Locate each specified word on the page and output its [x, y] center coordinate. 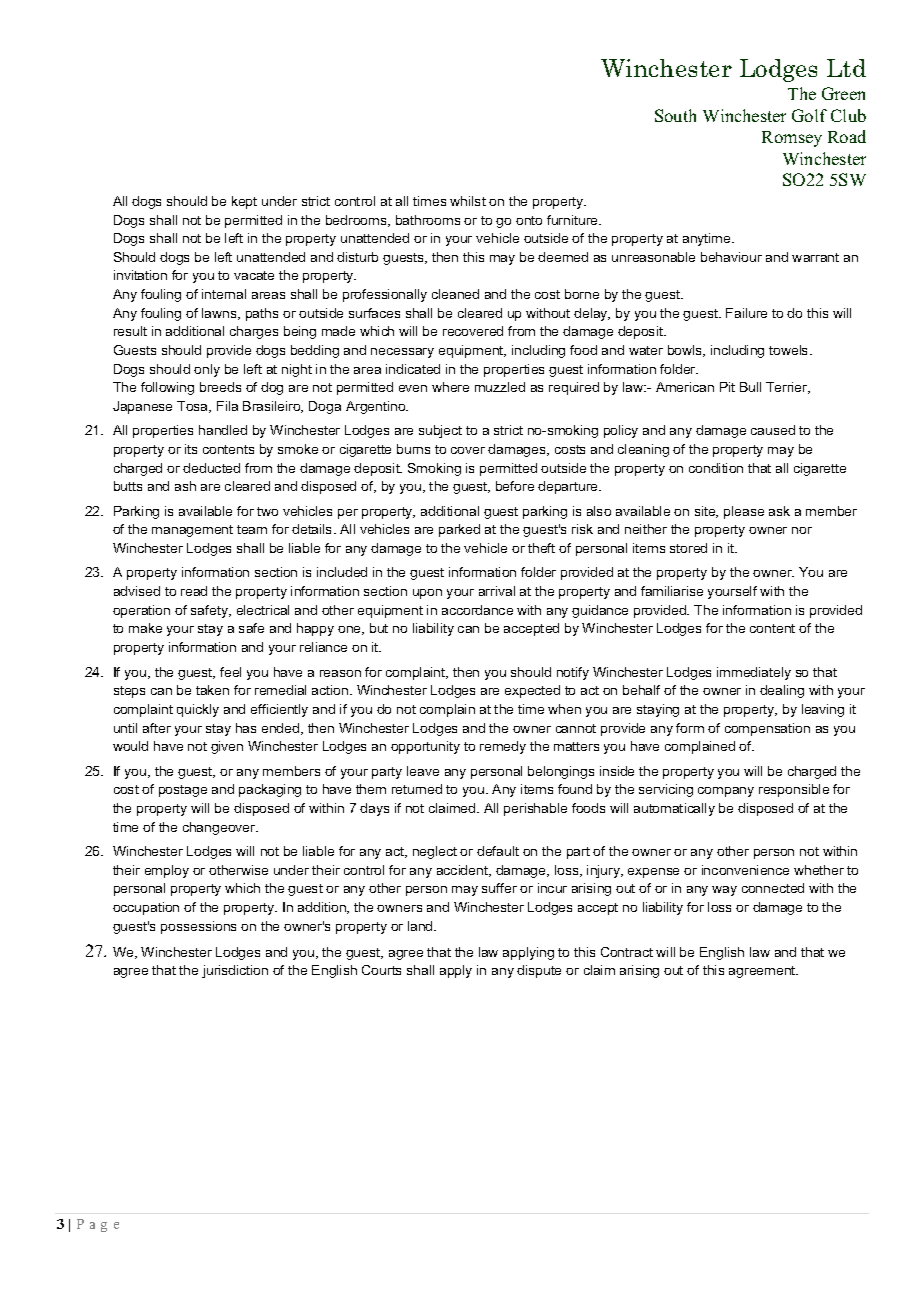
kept [244, 202]
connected [773, 888]
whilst [468, 201]
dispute [539, 971]
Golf [809, 115]
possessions [198, 927]
